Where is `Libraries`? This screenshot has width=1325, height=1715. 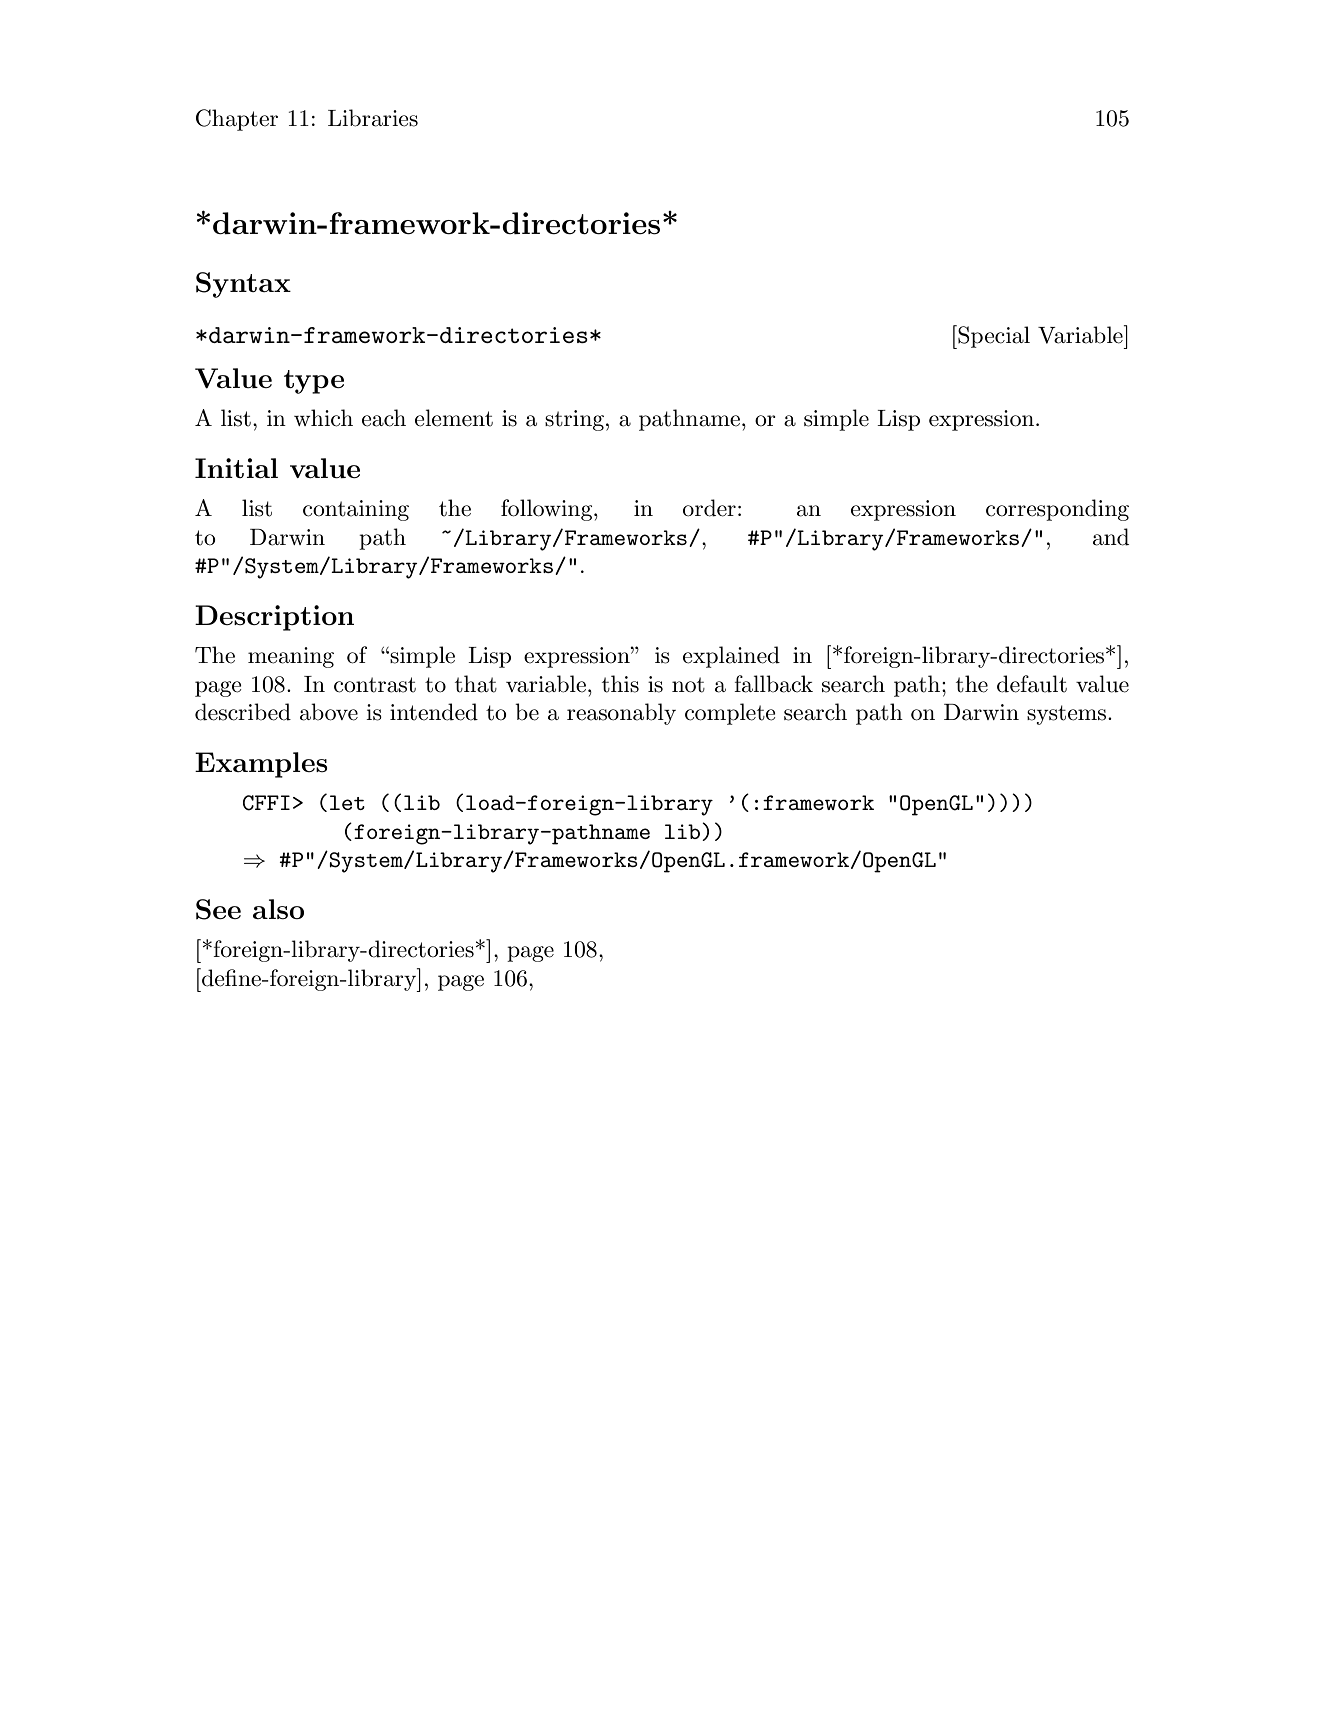
Libraries is located at coordinates (373, 118).
